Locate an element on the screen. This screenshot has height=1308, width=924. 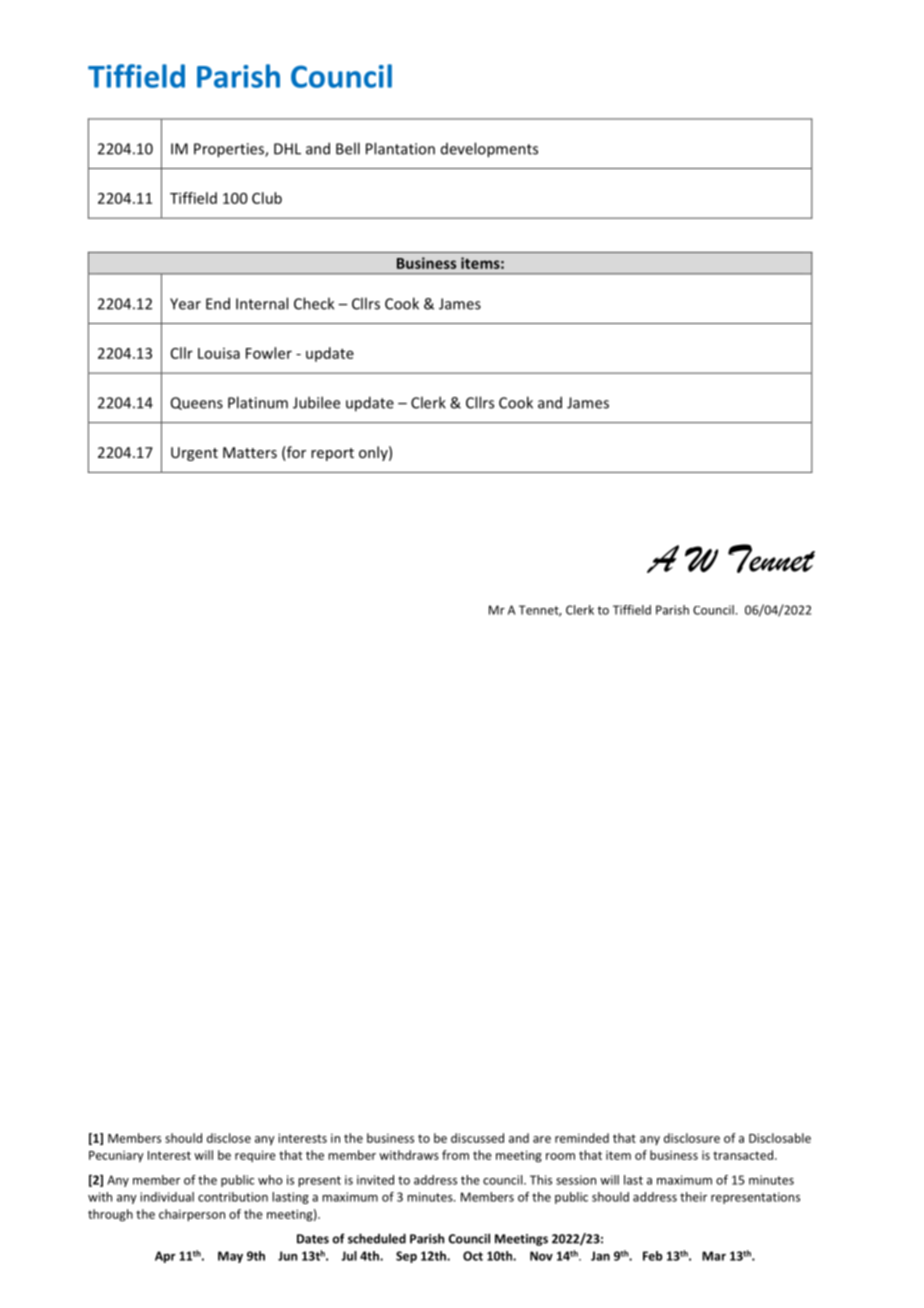
Jubilee is located at coordinates (316, 402).
